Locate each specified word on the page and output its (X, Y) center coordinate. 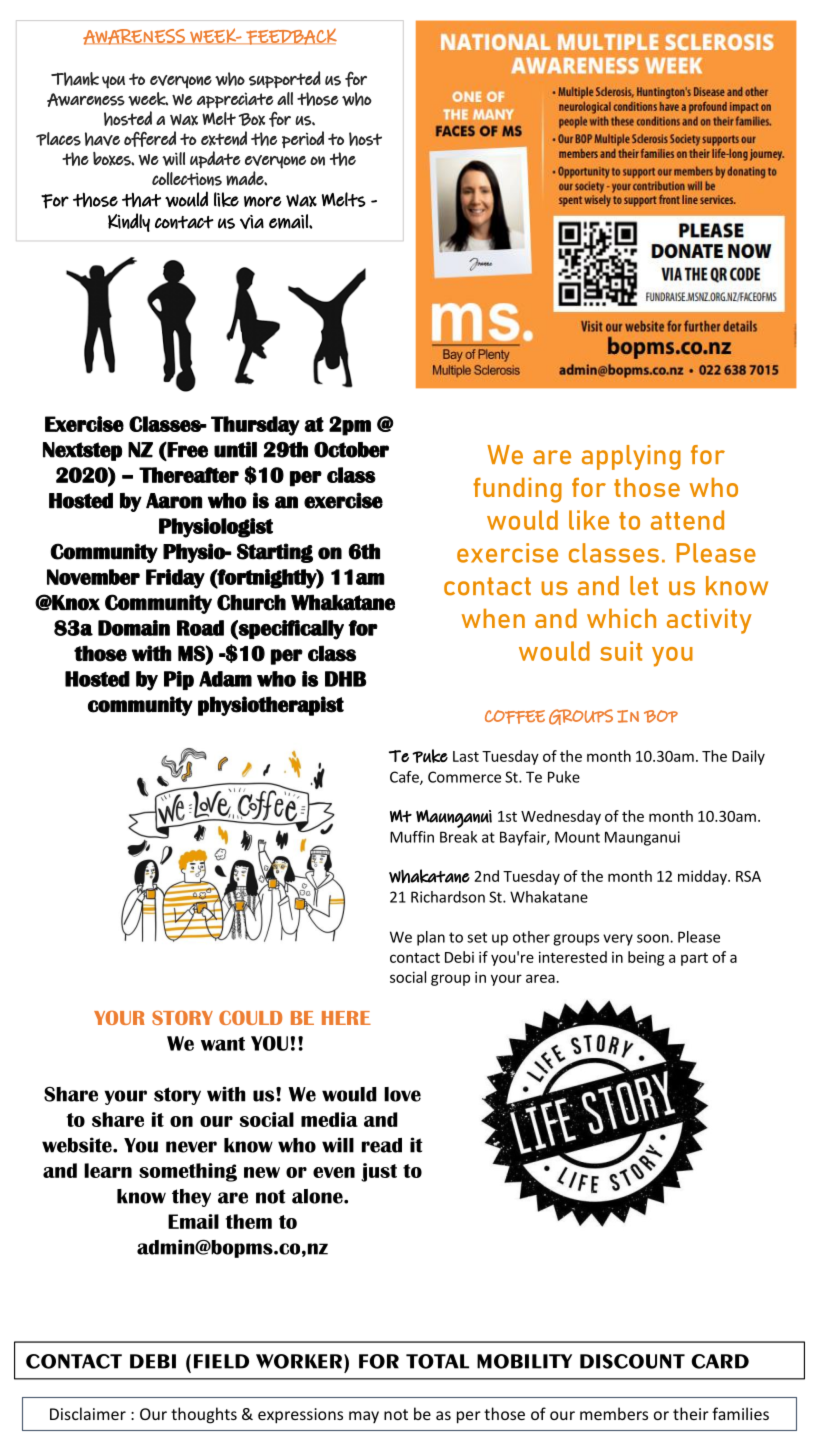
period (303, 139)
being (646, 958)
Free (187, 450)
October (351, 450)
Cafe (405, 778)
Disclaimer (88, 1413)
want (223, 1044)
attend (687, 520)
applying (631, 457)
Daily (748, 757)
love (402, 1094)
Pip (179, 680)
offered (150, 139)
